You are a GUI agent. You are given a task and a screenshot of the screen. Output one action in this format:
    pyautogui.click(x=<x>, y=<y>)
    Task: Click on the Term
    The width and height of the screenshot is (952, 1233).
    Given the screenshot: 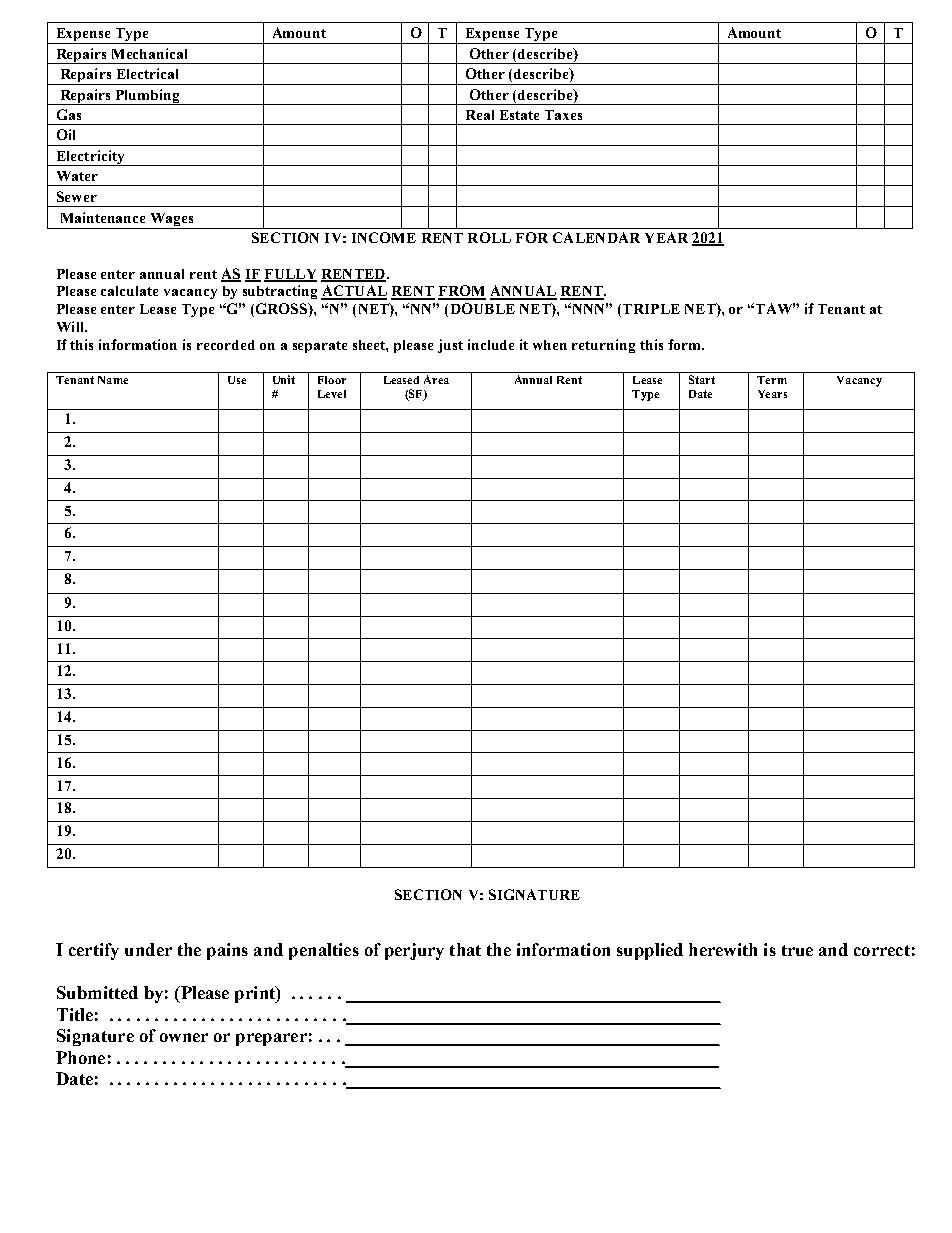 What is the action you would take?
    pyautogui.click(x=772, y=380)
